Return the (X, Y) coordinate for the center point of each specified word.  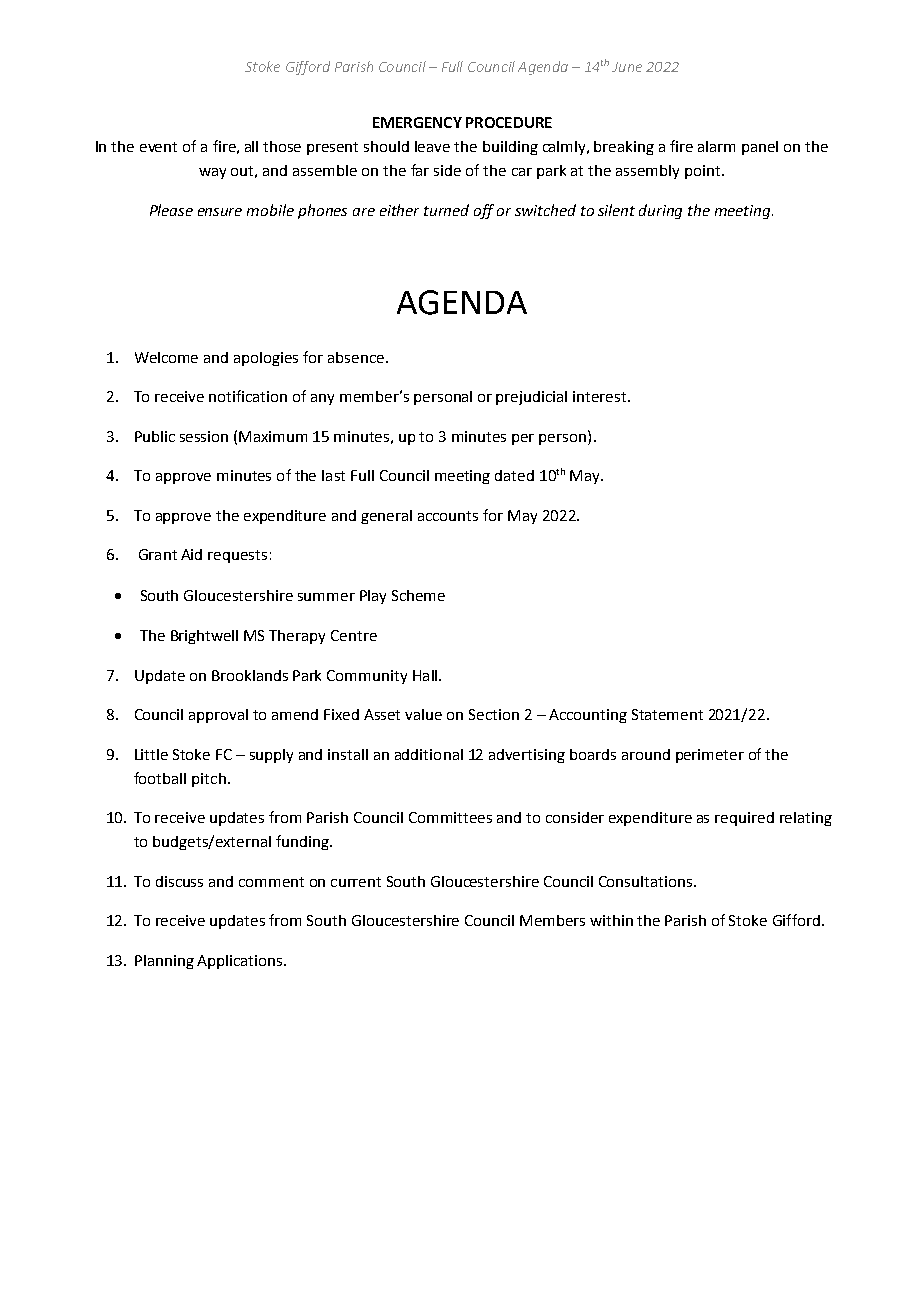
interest (601, 396)
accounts (448, 516)
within (611, 920)
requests (237, 556)
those (282, 146)
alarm (716, 146)
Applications (241, 962)
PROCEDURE (509, 122)
